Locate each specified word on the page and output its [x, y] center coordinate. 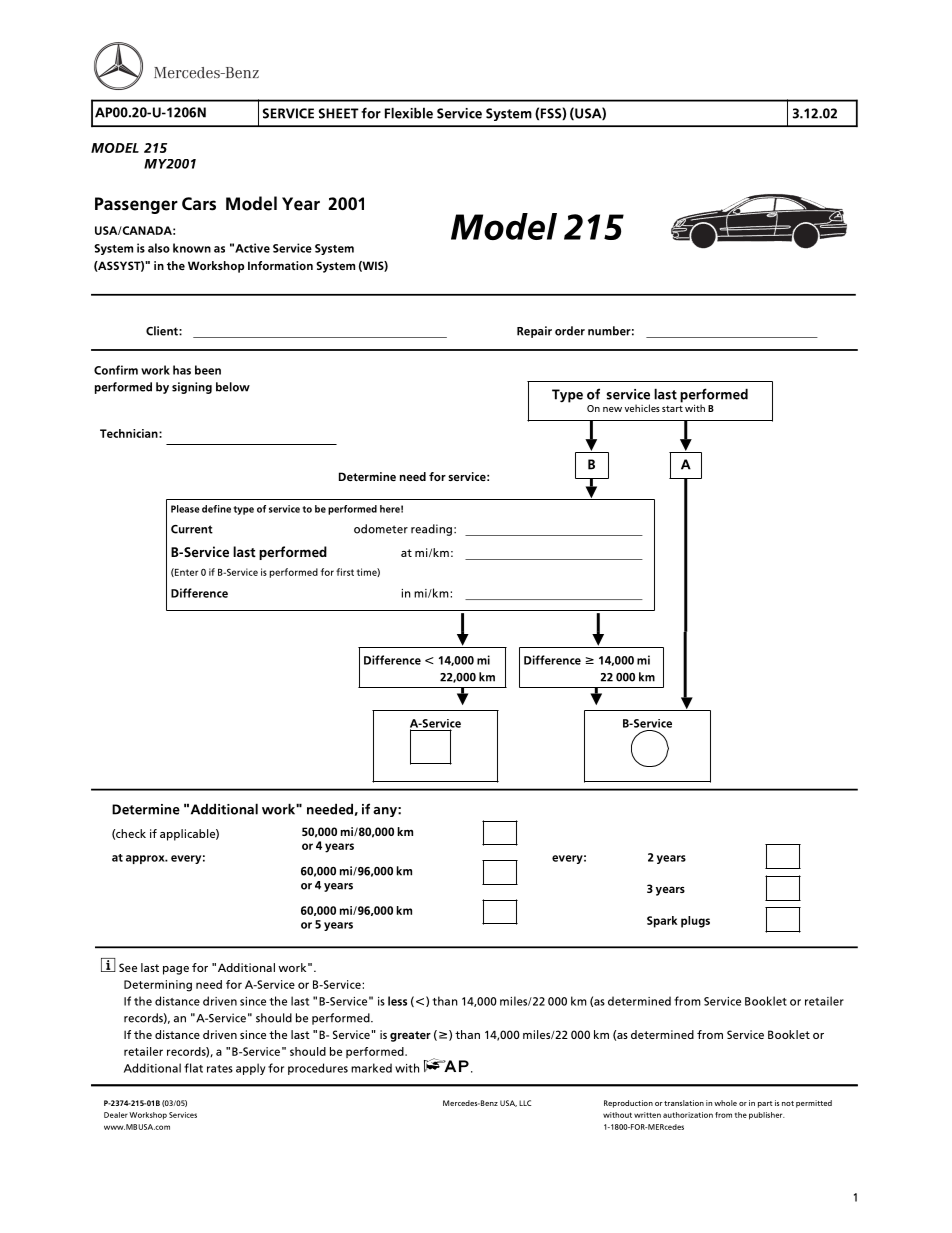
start [672, 408]
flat [193, 1068]
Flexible [409, 113]
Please [185, 509]
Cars [199, 204]
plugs [695, 922]
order [570, 331]
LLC [525, 1103]
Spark [662, 922]
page [176, 970]
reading [431, 530]
